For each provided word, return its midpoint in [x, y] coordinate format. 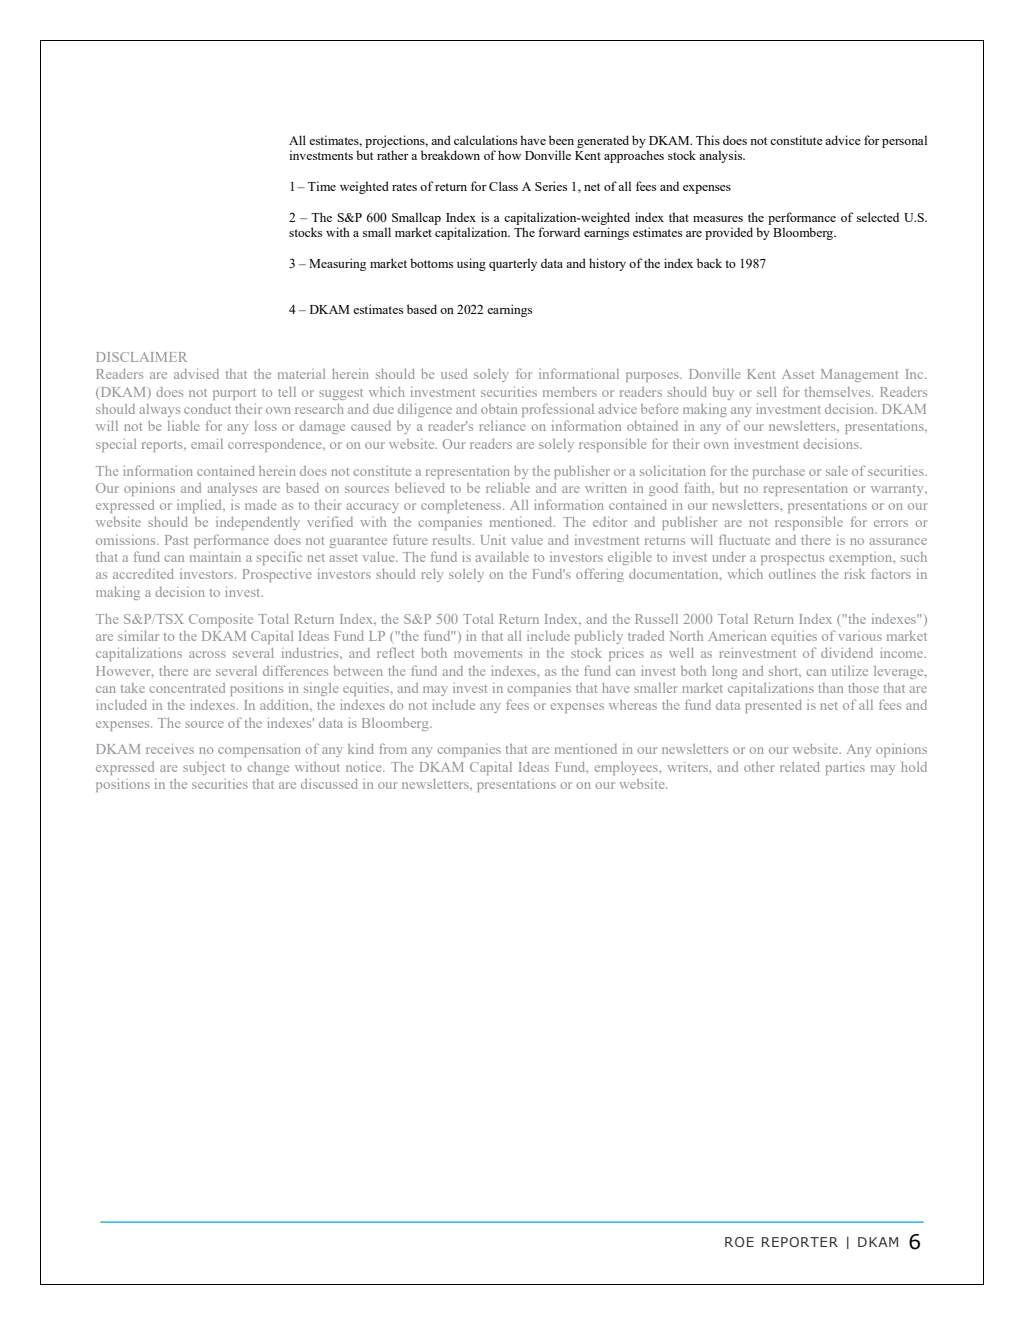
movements [488, 654]
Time [322, 186]
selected [878, 217]
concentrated [187, 688]
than [830, 688]
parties [845, 768]
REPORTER [800, 1242]
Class [503, 186]
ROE [739, 1242]
